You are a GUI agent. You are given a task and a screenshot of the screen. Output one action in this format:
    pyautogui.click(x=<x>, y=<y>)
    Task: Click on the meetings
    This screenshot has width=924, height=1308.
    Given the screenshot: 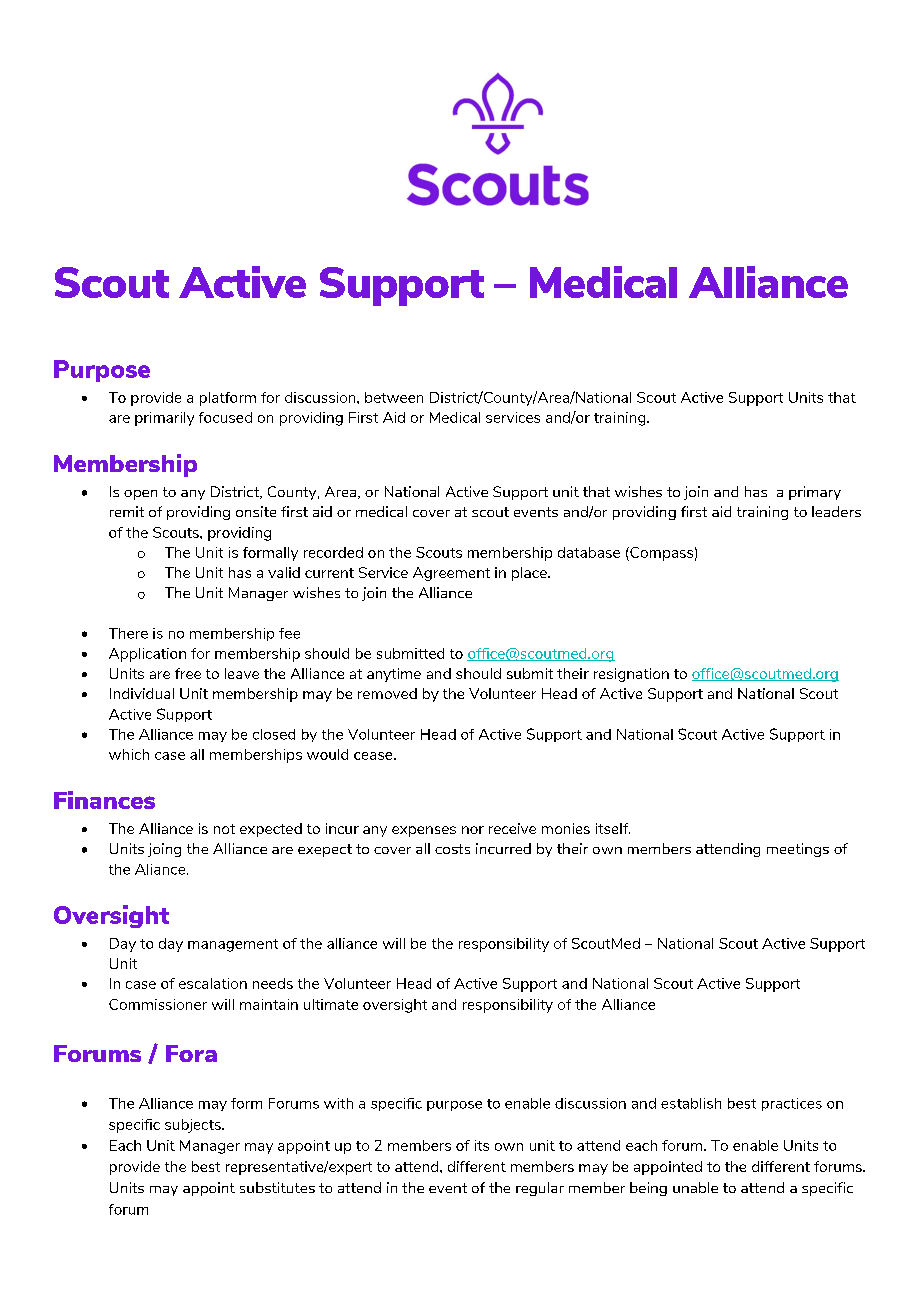 What is the action you would take?
    pyautogui.click(x=798, y=850)
